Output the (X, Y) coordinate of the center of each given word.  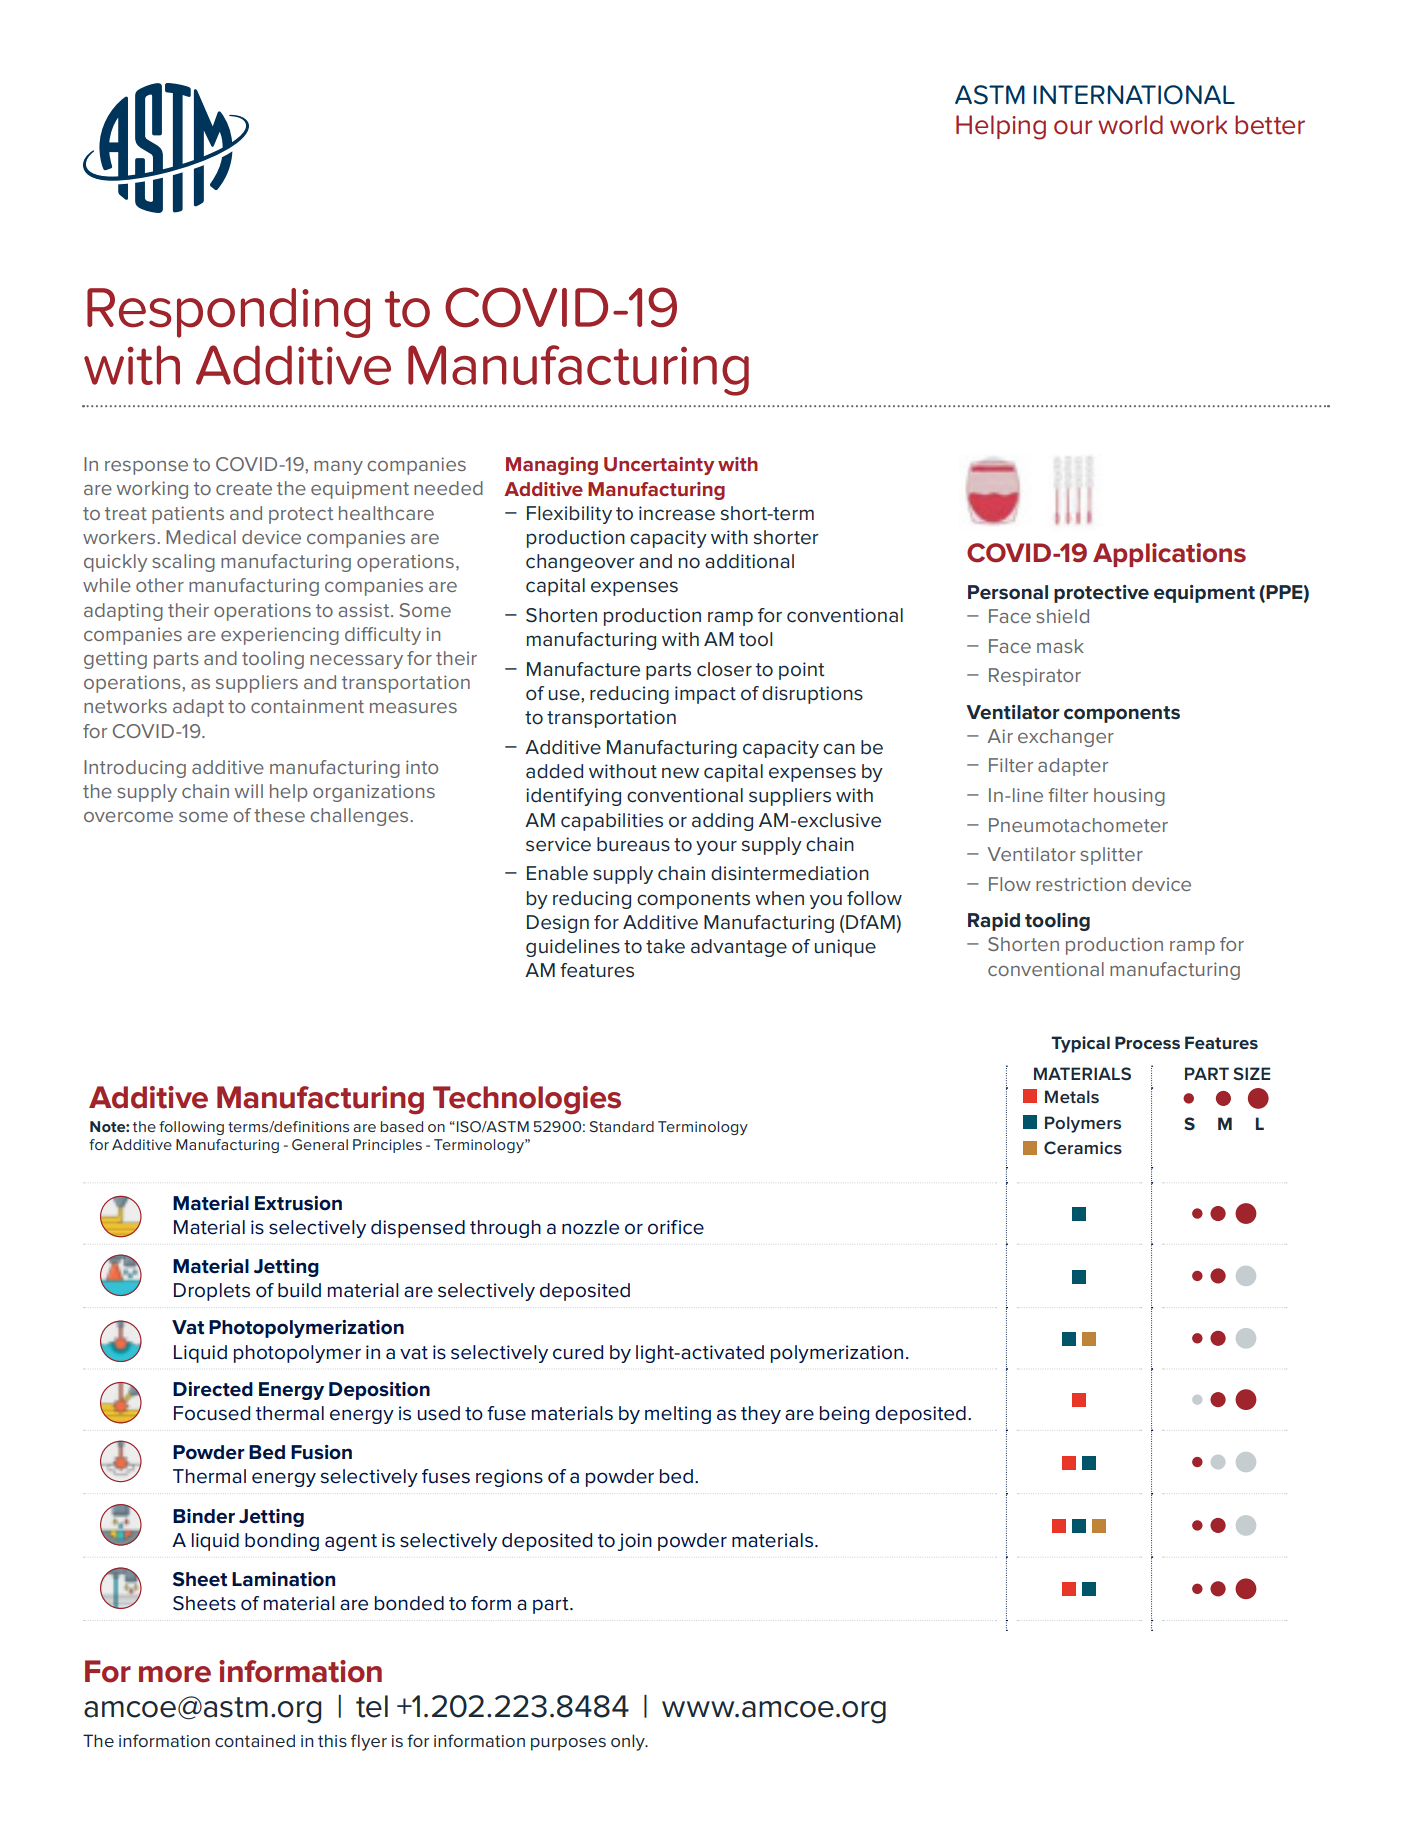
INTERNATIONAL (1134, 95)
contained (255, 1740)
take (665, 946)
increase (677, 513)
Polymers (1083, 1124)
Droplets (212, 1292)
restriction (1081, 884)
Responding (228, 313)
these (279, 815)
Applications (1169, 555)
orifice (676, 1227)
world (1130, 125)
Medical (201, 537)
